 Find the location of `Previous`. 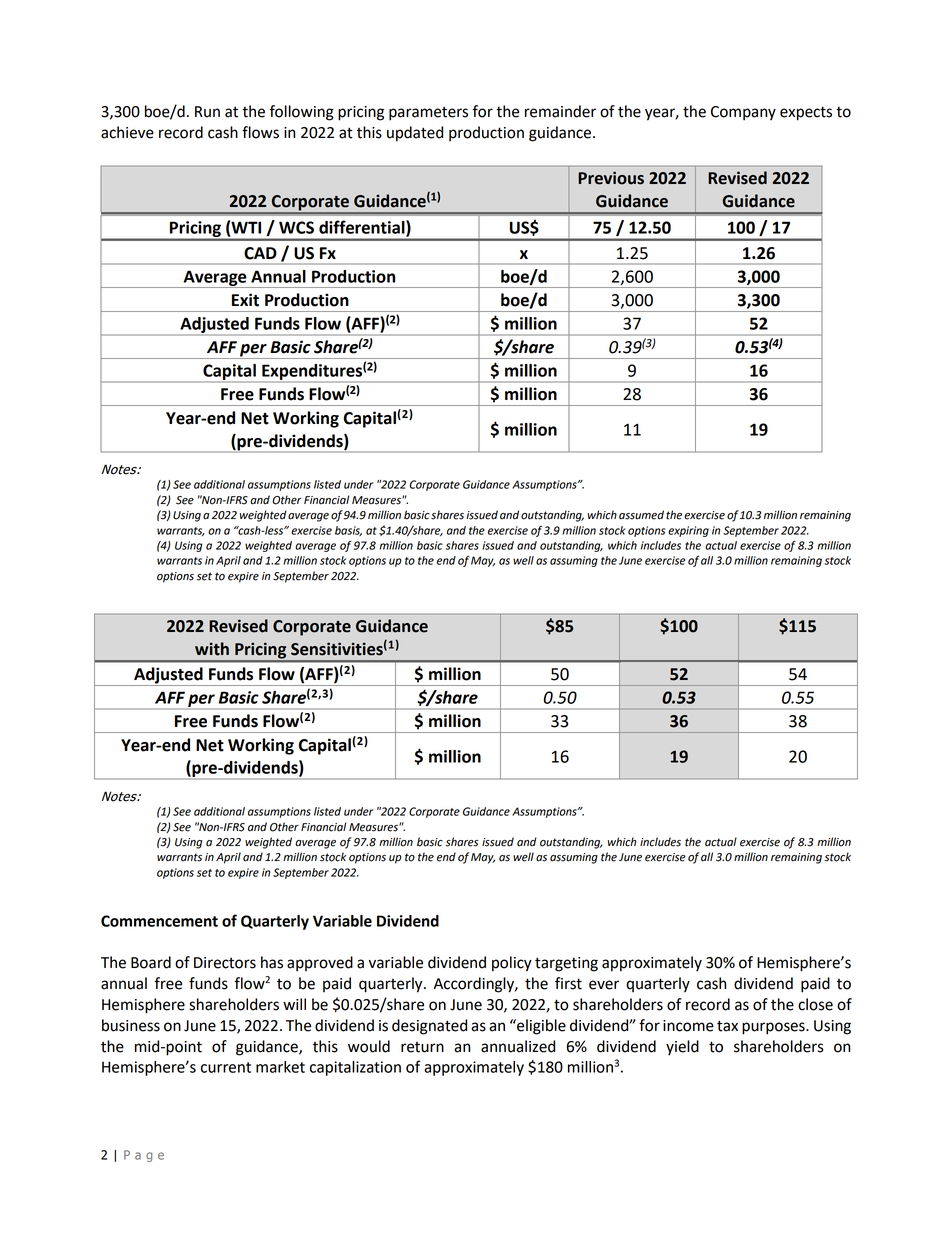

Previous is located at coordinates (611, 178).
